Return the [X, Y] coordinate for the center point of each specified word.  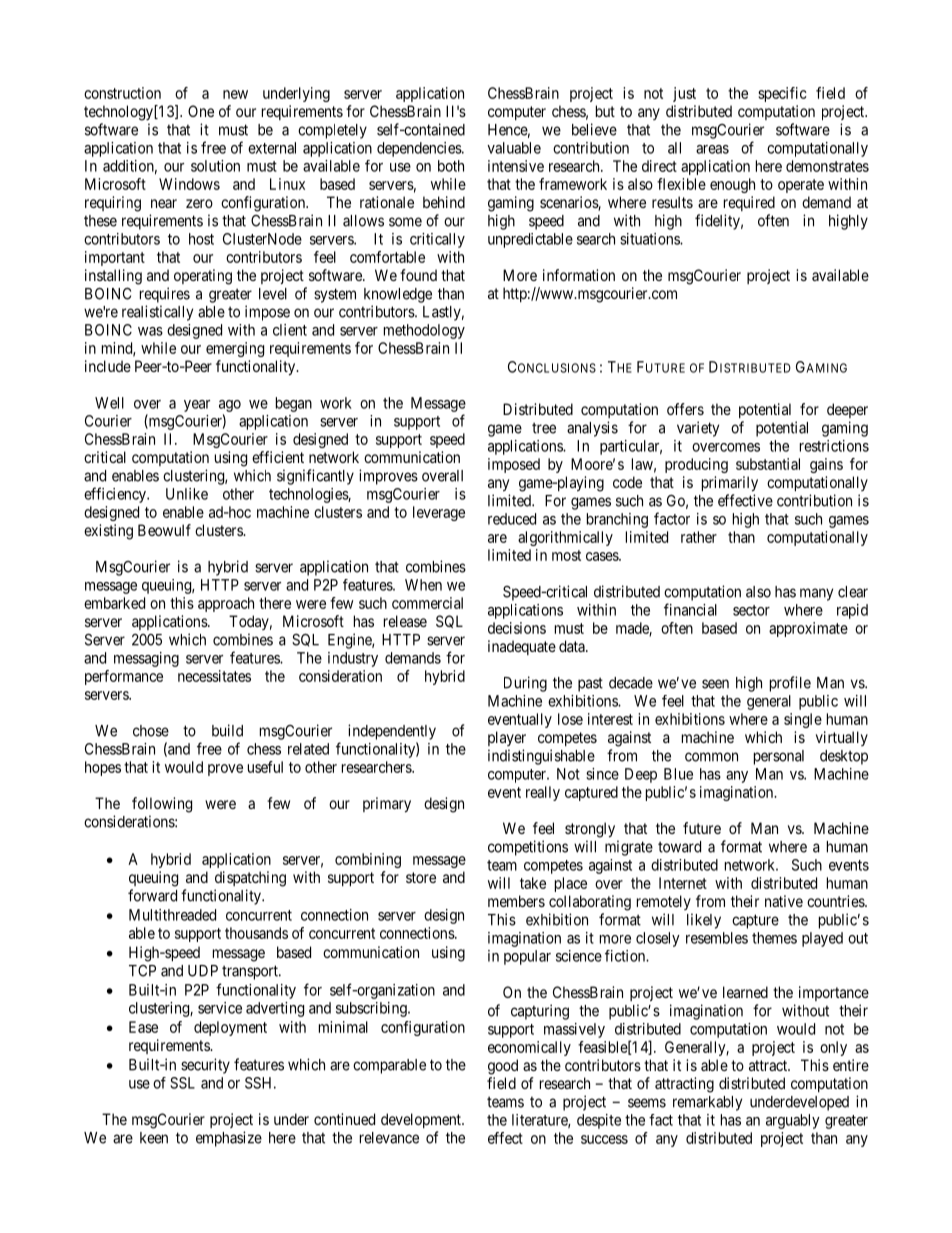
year [197, 406]
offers [685, 409]
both [451, 166]
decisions [517, 628]
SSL [182, 1083]
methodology [424, 331]
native [784, 901]
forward [152, 895]
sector [751, 610]
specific [782, 94]
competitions [528, 848]
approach [226, 604]
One [201, 111]
